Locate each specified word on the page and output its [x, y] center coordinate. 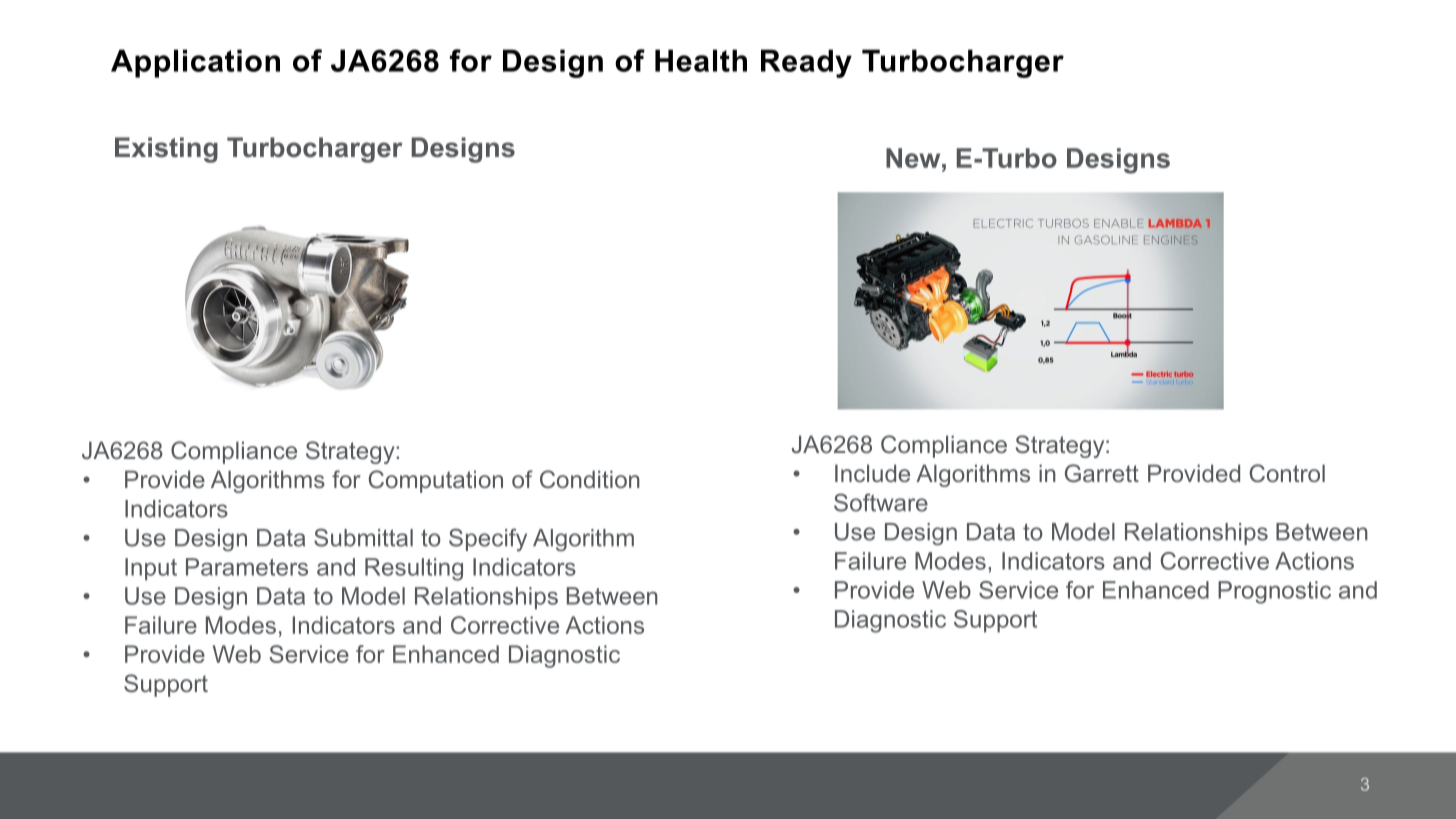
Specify [488, 540]
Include [872, 473]
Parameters [247, 567]
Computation [436, 481]
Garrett [1102, 473]
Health [701, 60]
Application [195, 63]
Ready [806, 63]
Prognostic [1274, 592]
